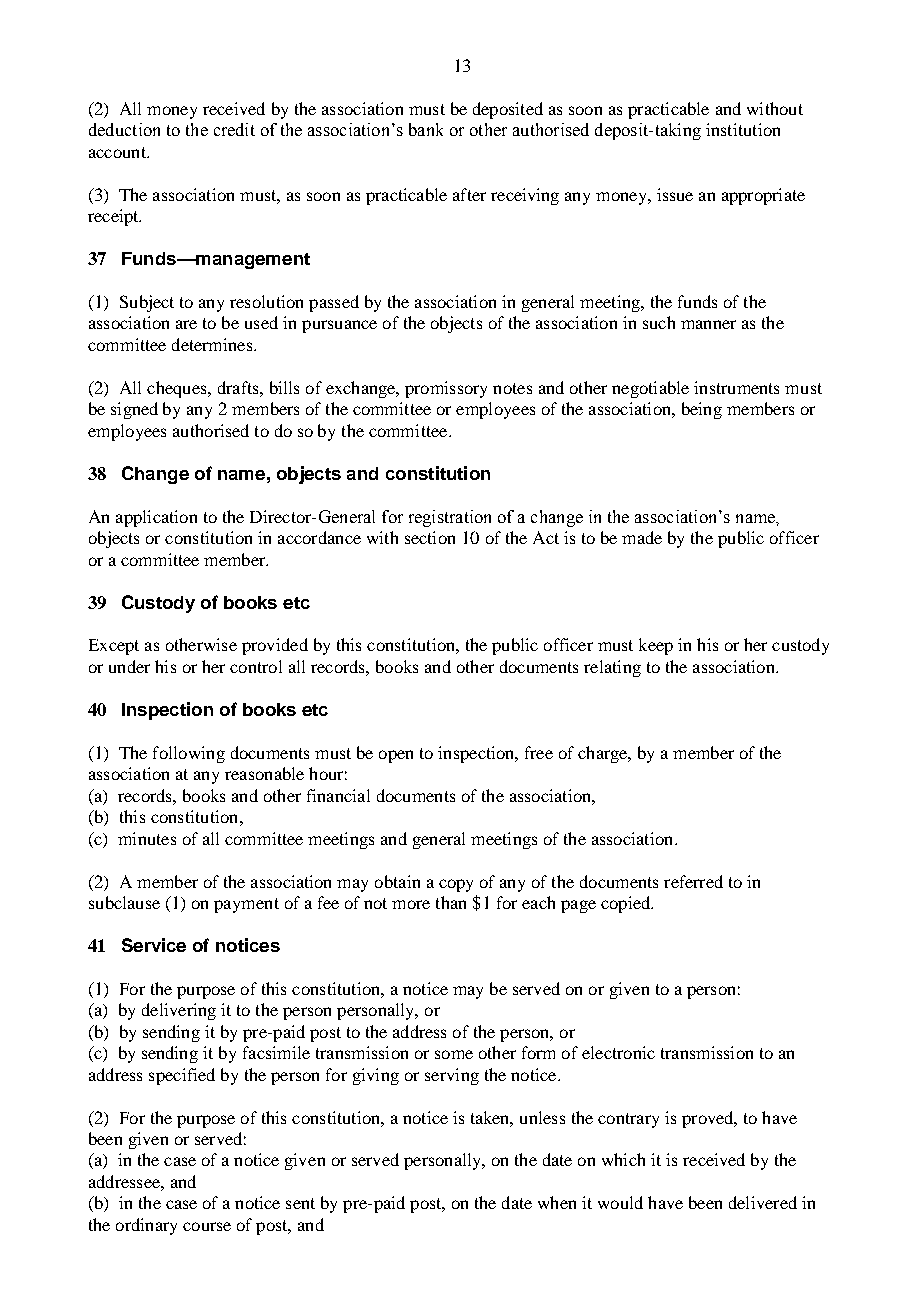  What do you see at coordinates (693, 881) in the screenshot?
I see `referred` at bounding box center [693, 881].
